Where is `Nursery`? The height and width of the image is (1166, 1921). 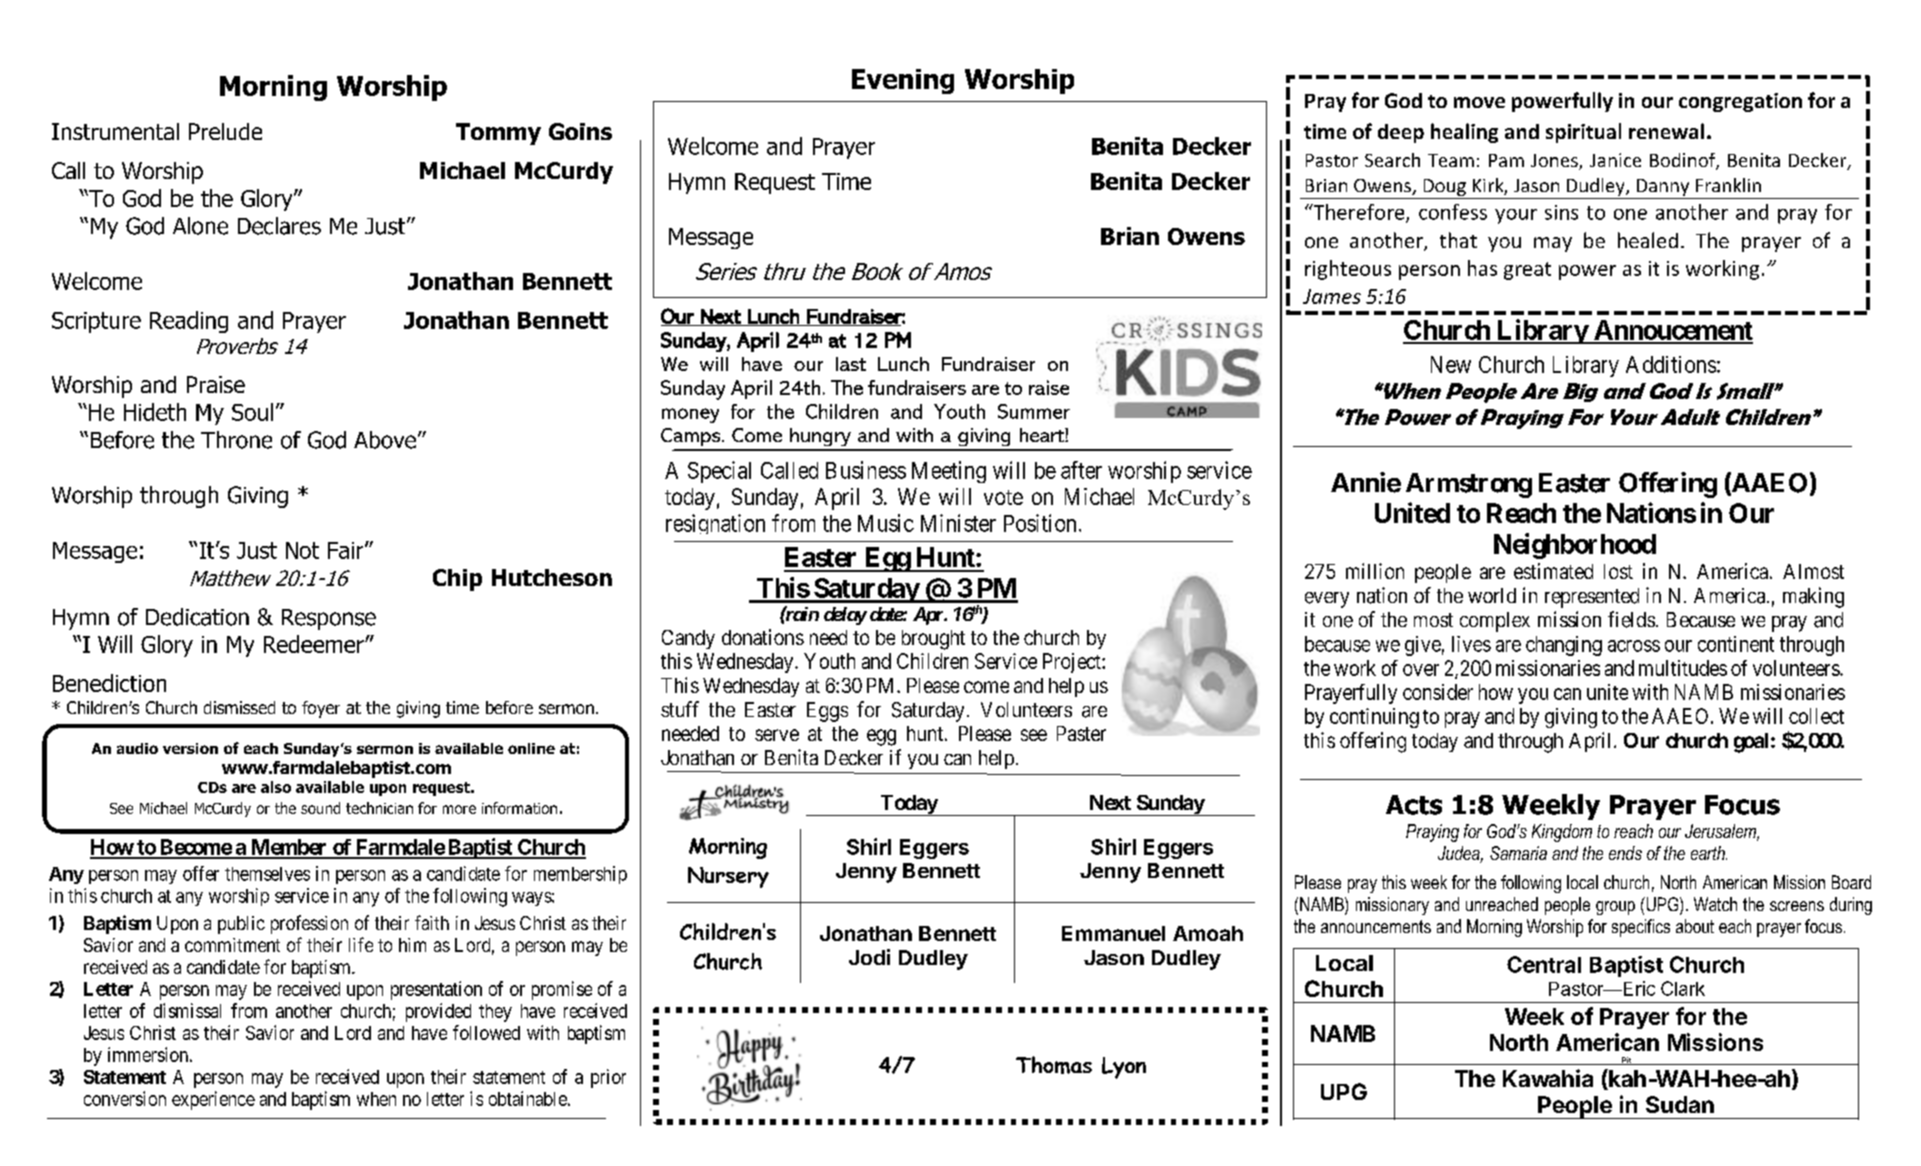 Nursery is located at coordinates (728, 877).
